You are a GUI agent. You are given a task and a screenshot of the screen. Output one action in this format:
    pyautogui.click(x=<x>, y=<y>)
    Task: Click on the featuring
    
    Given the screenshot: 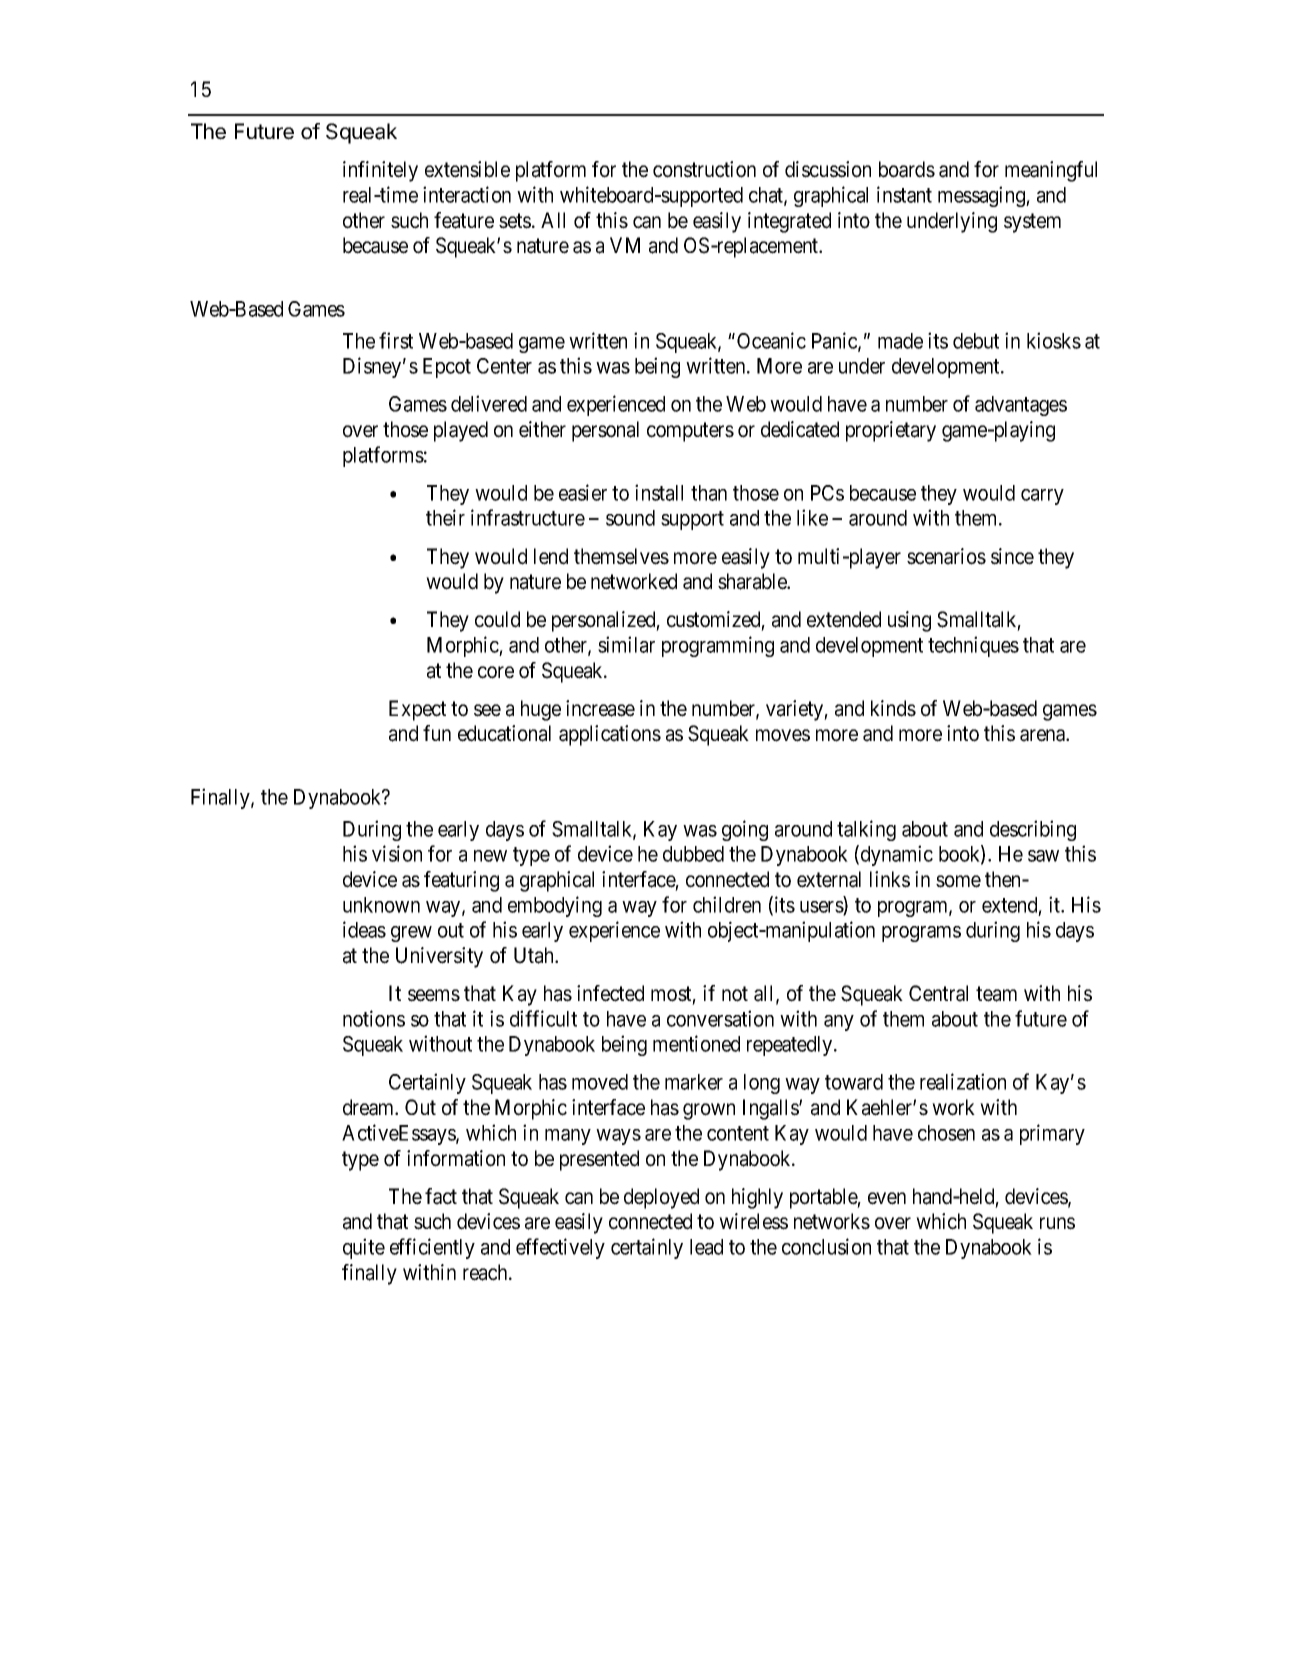 What is the action you would take?
    pyautogui.click(x=461, y=881)
